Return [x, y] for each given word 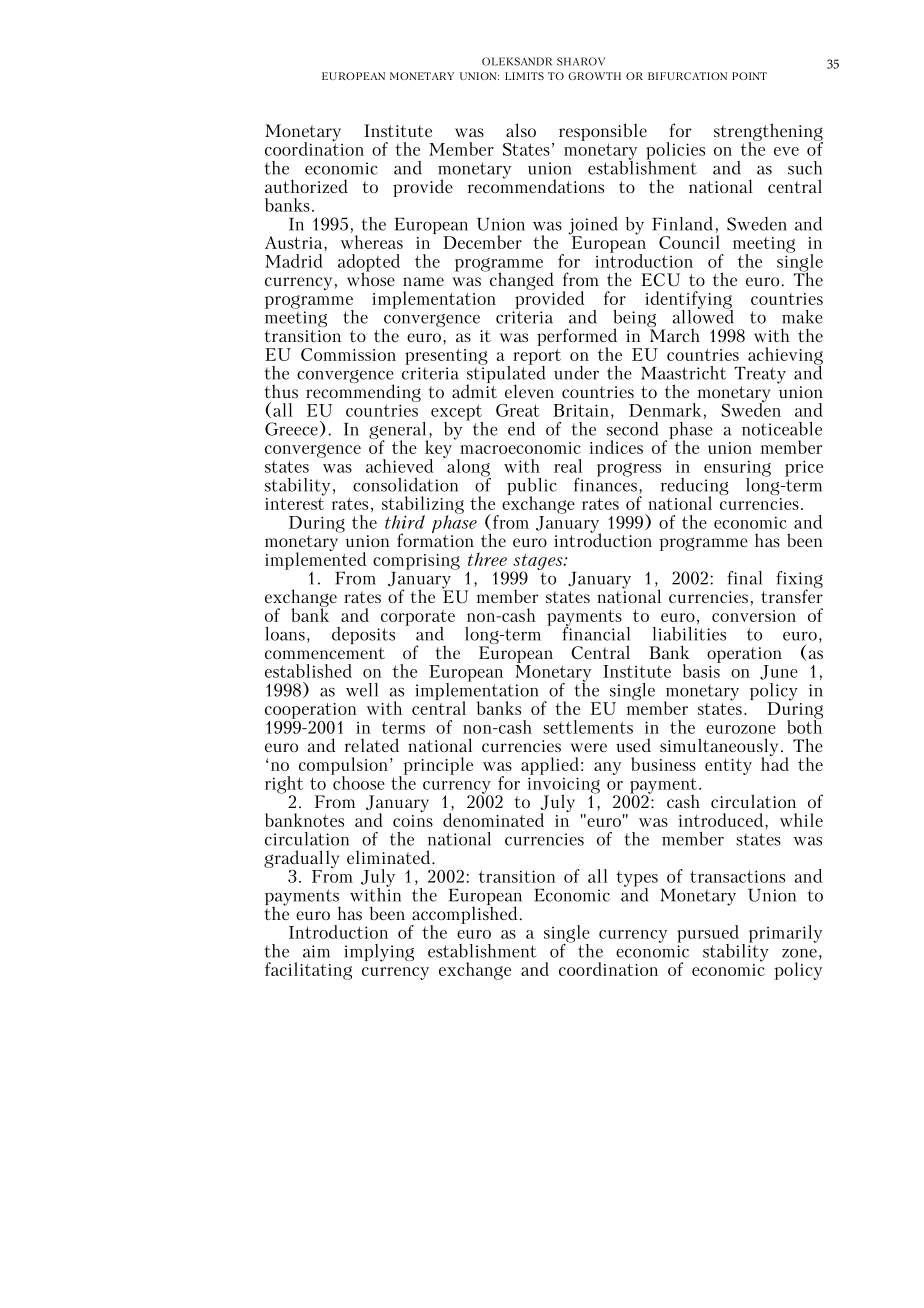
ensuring [737, 469]
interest [294, 502]
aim [316, 951]
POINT [749, 76]
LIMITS [524, 76]
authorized [306, 186]
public [532, 487]
